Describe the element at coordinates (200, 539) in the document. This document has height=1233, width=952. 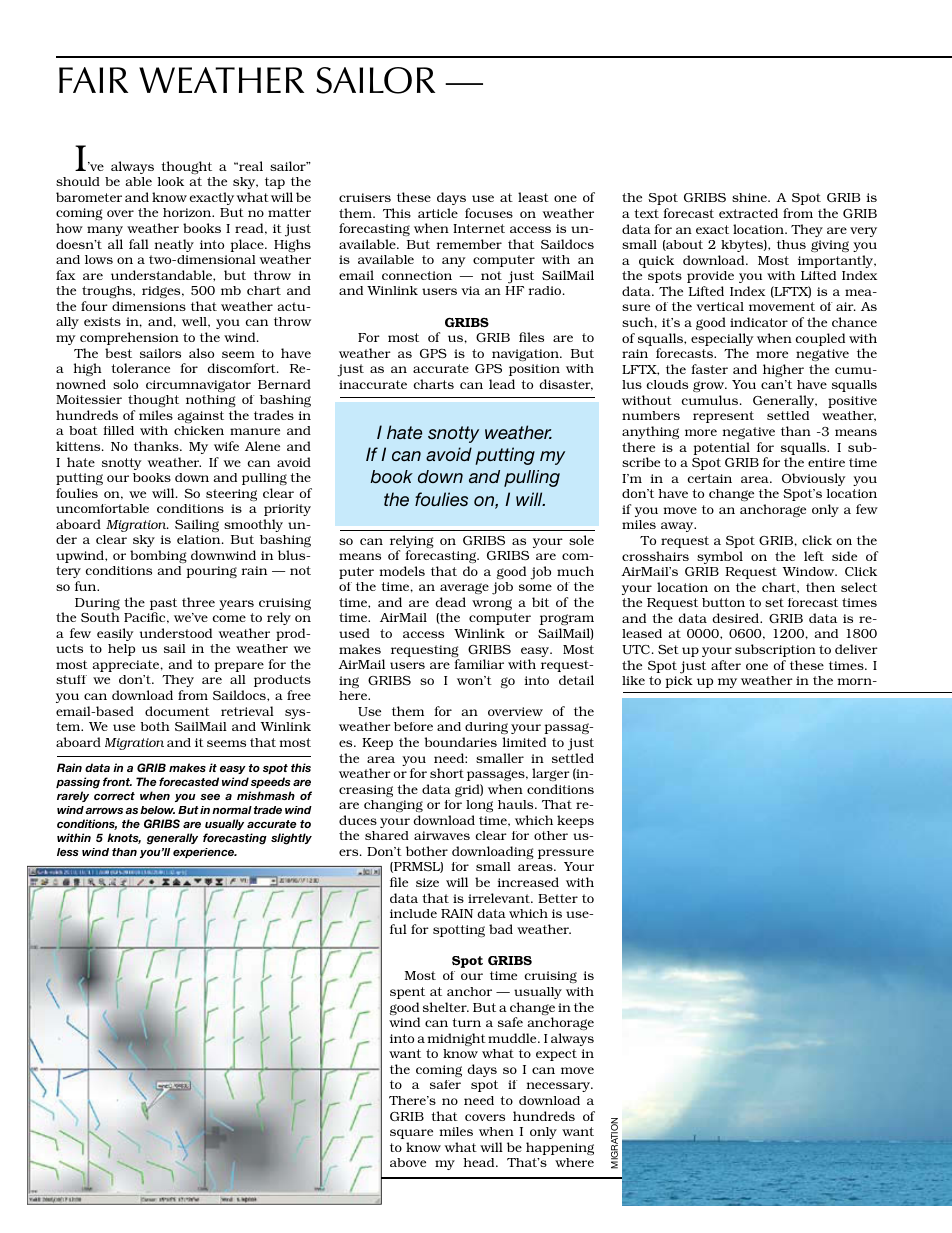
I see `elation` at that location.
